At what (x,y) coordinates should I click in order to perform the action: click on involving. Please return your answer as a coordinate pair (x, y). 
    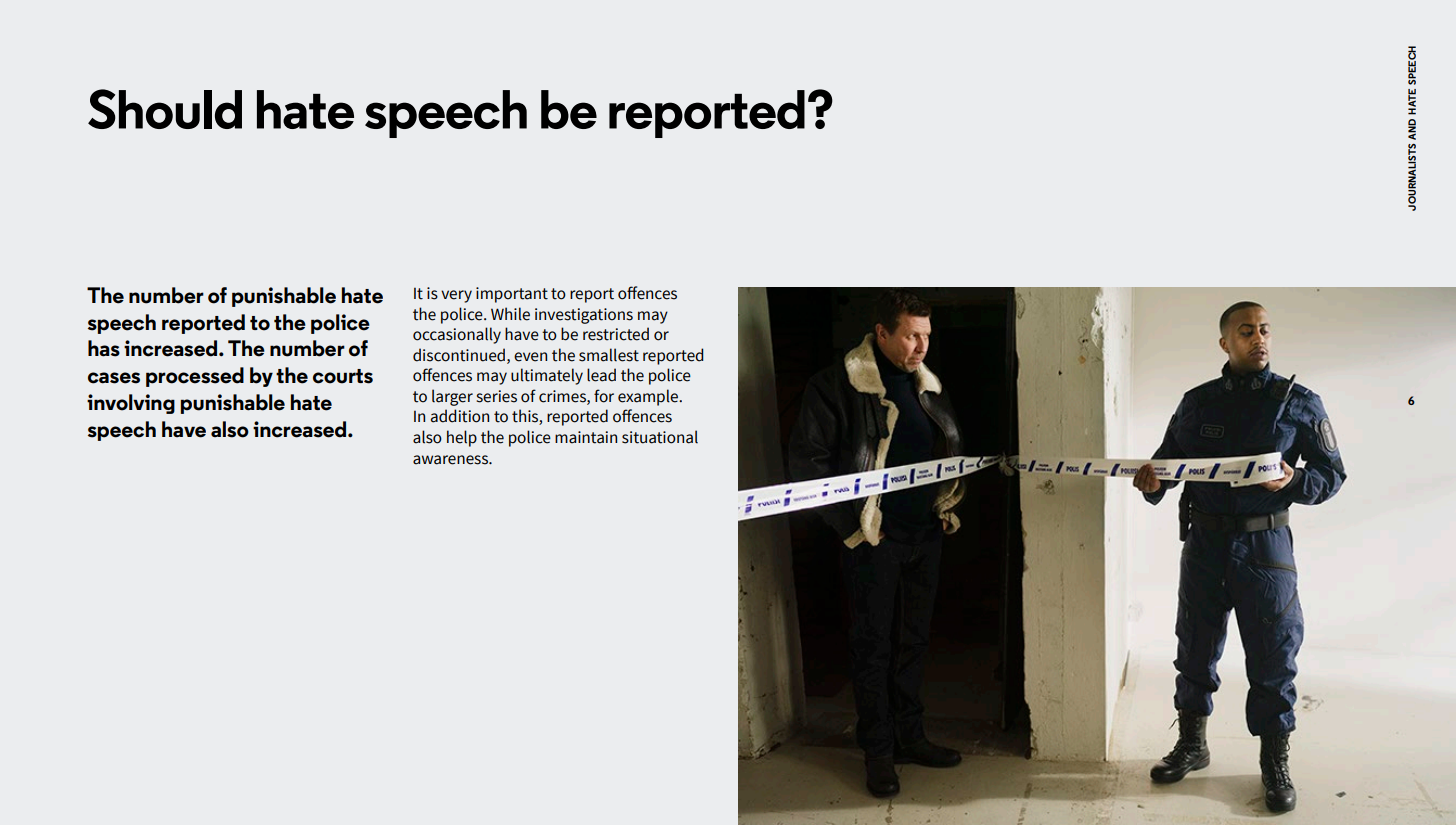
    Looking at the image, I should click on (131, 404).
